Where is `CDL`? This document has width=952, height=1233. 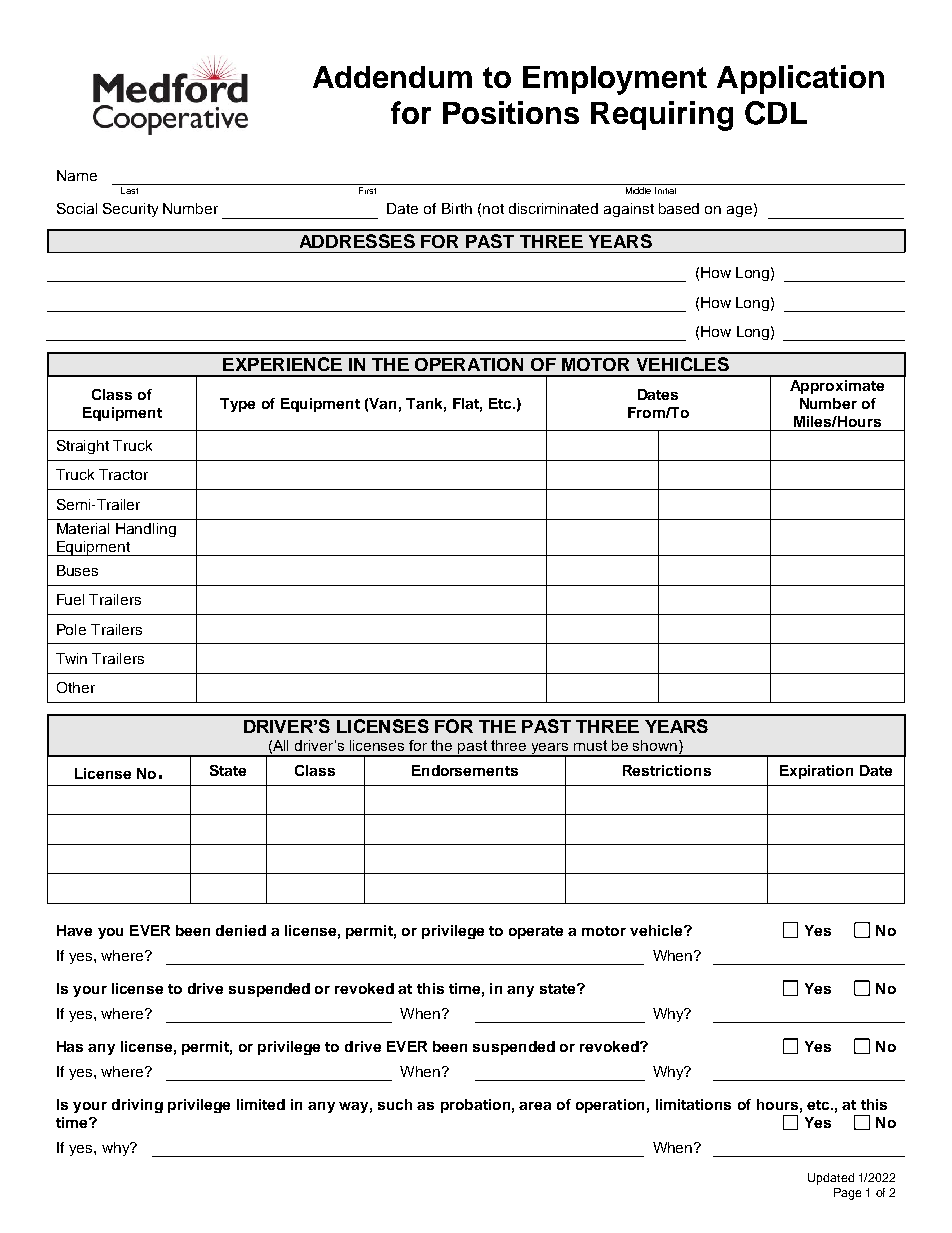
CDL is located at coordinates (776, 113).
